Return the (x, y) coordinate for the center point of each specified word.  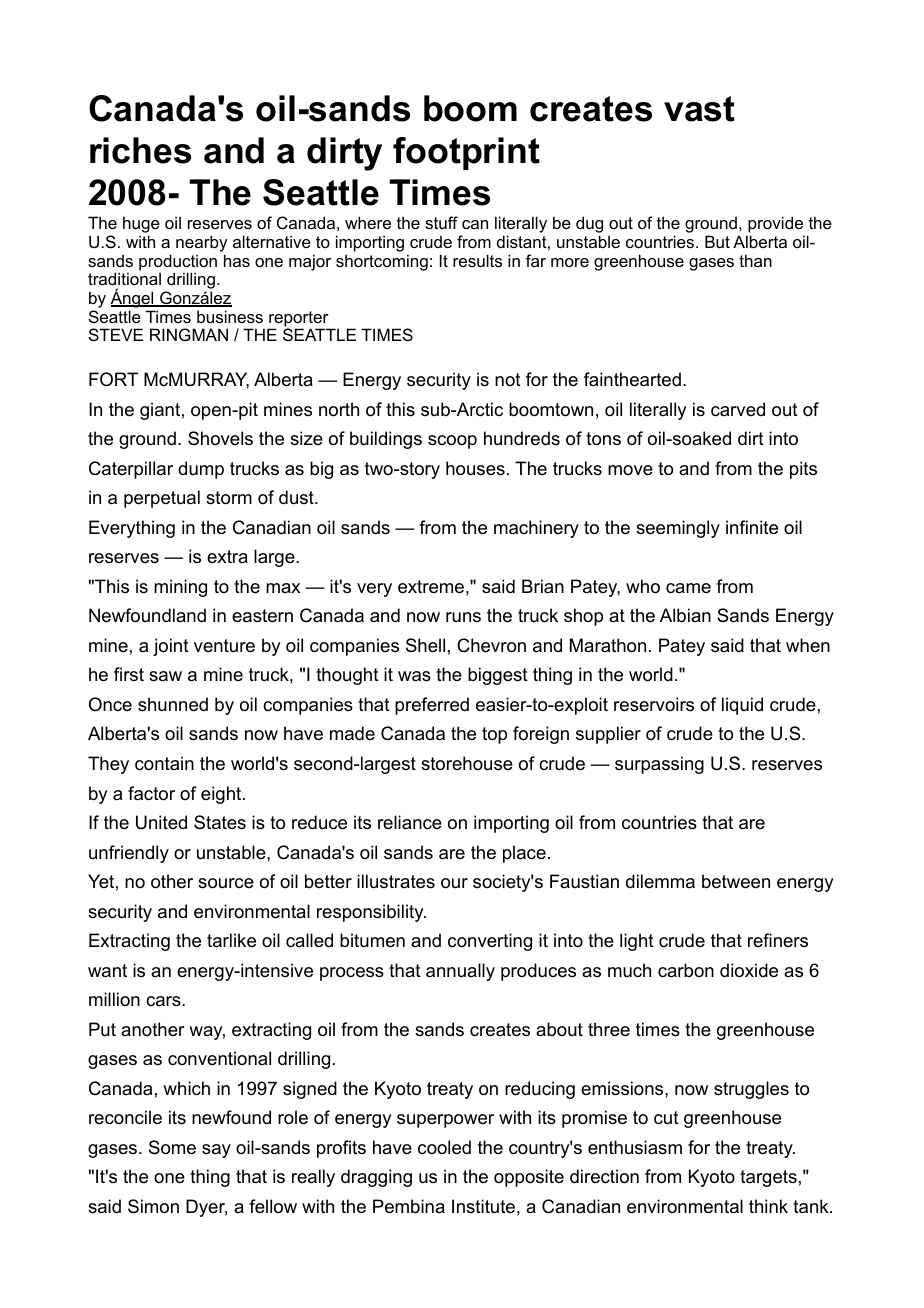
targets (768, 1178)
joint (171, 647)
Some (172, 1147)
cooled (444, 1147)
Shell (425, 645)
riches (140, 150)
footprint (466, 153)
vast (699, 109)
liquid (742, 706)
